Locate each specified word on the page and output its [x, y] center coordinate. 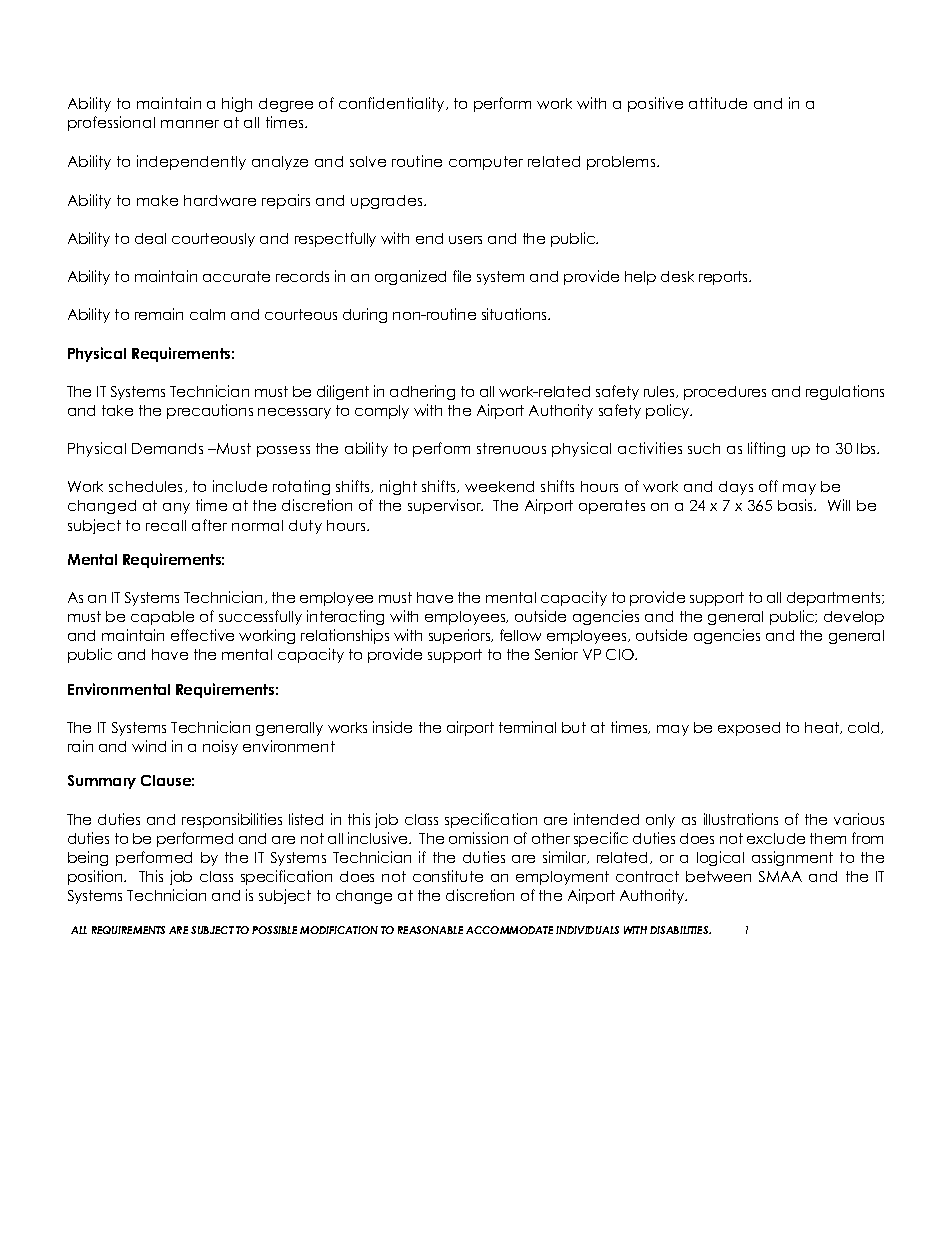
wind [149, 746]
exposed [749, 729]
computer [486, 163]
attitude [718, 103]
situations [515, 314]
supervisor [445, 506]
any [176, 508]
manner [190, 124]
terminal [527, 727]
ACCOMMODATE [509, 930]
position [96, 877]
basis [797, 505]
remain [159, 314]
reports [725, 278]
